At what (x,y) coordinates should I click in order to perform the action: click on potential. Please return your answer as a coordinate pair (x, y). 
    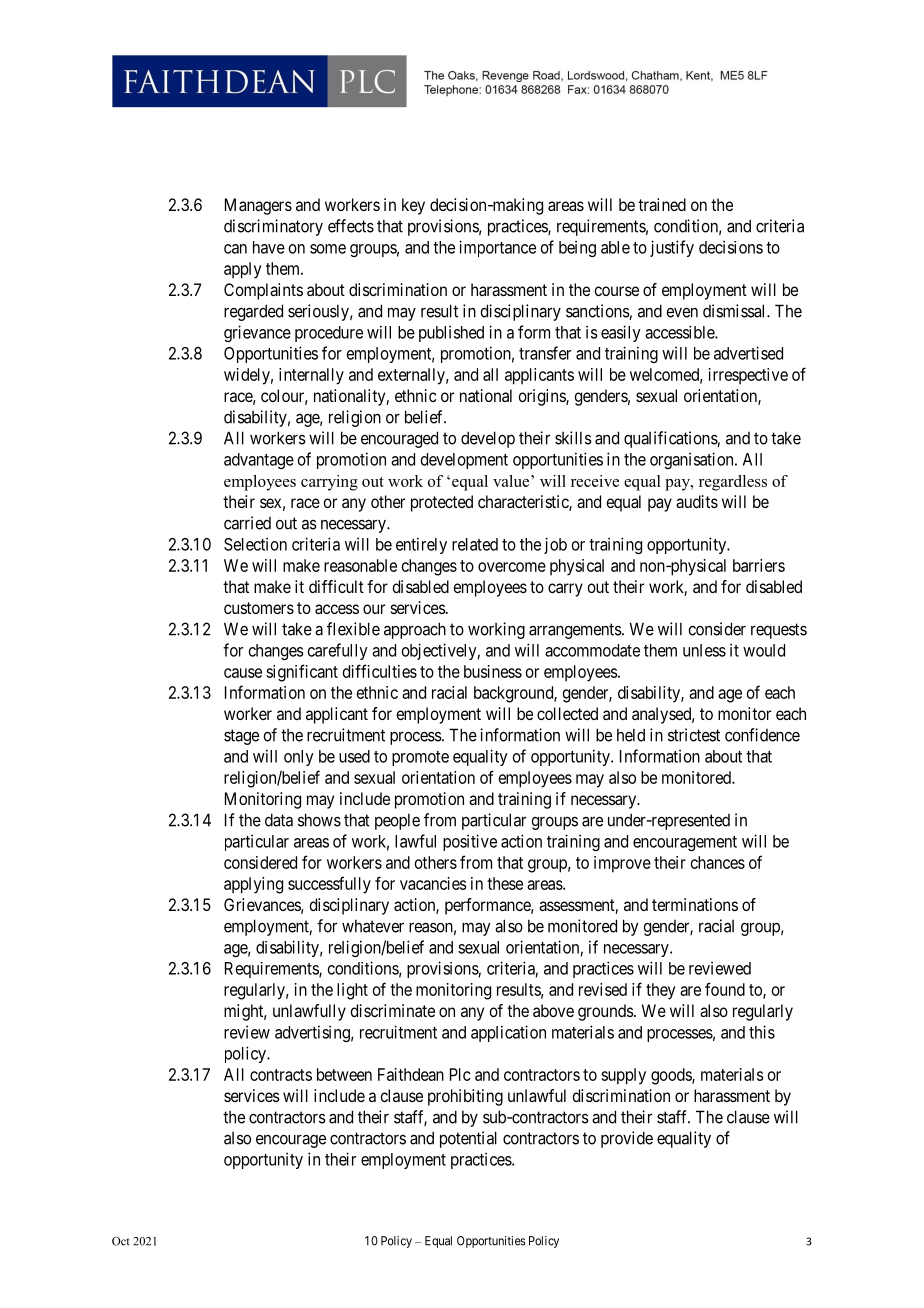
    Looking at the image, I should click on (468, 1139).
